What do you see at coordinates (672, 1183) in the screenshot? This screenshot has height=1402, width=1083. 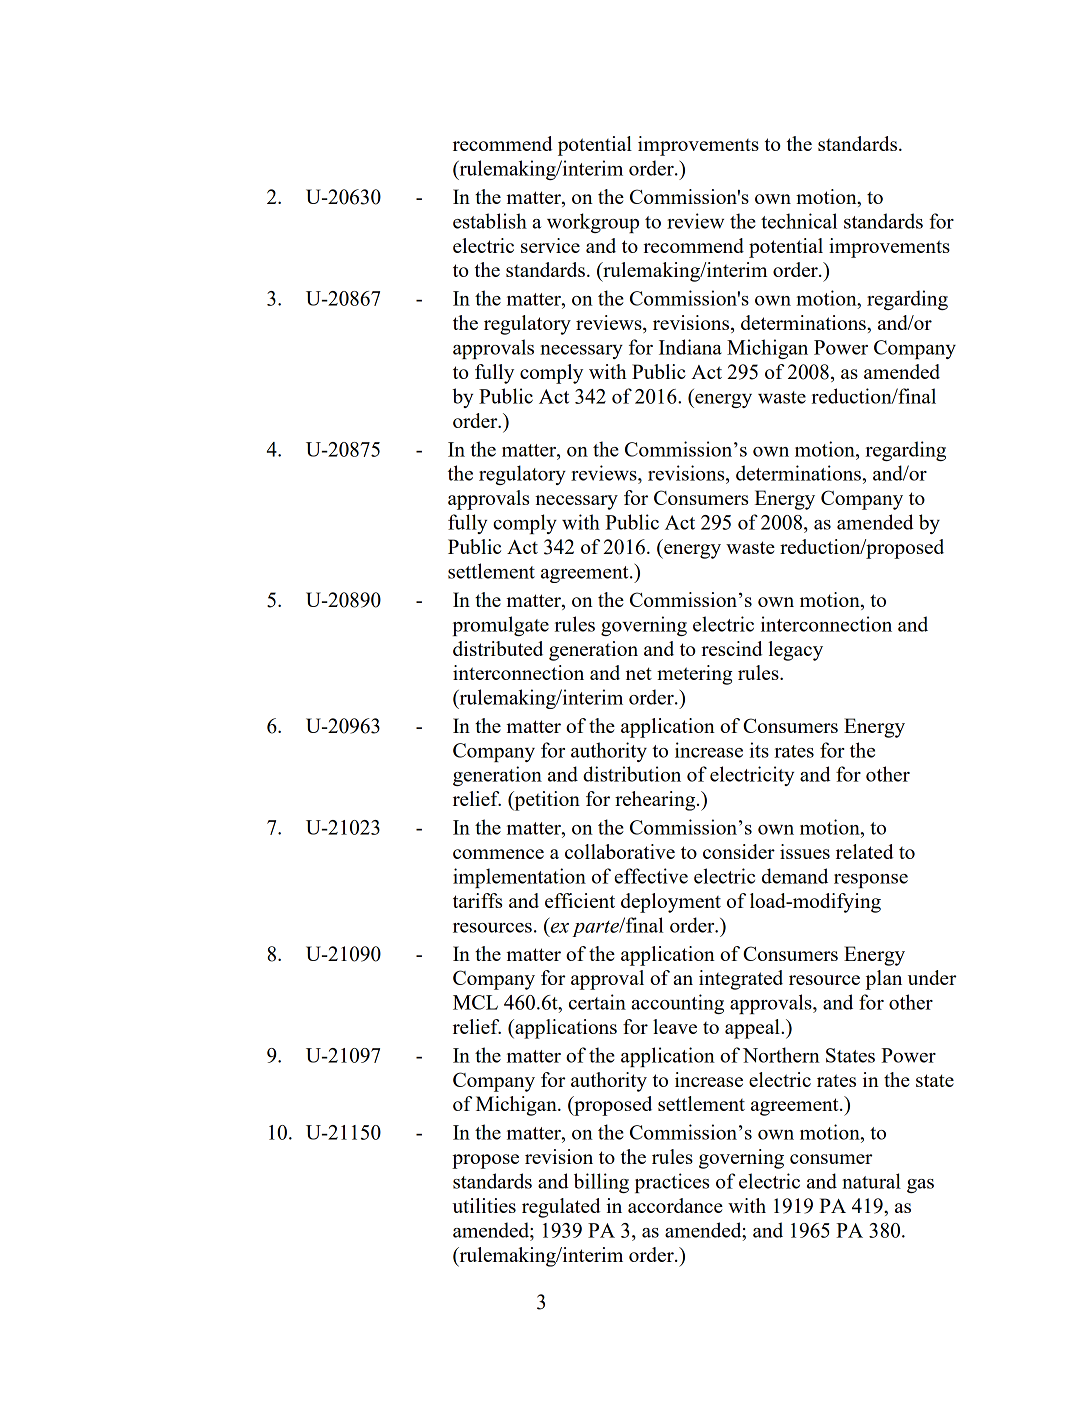 I see `practices` at bounding box center [672, 1183].
